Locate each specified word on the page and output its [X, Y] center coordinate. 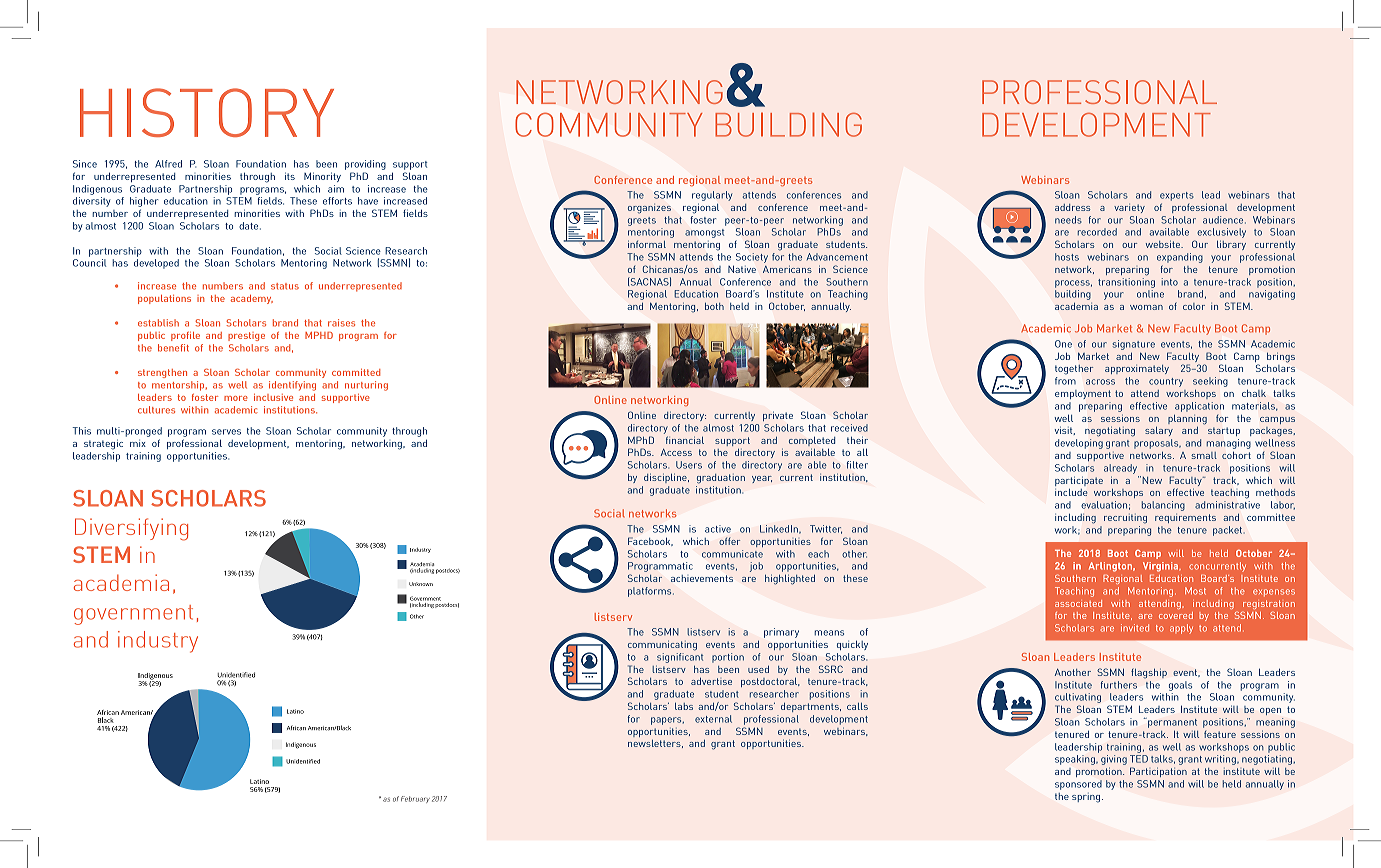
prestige [246, 336]
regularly [712, 196]
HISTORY [207, 112]
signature [1134, 345]
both [714, 306]
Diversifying [131, 529]
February [415, 799]
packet [1229, 531]
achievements [702, 578]
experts [1177, 196]
